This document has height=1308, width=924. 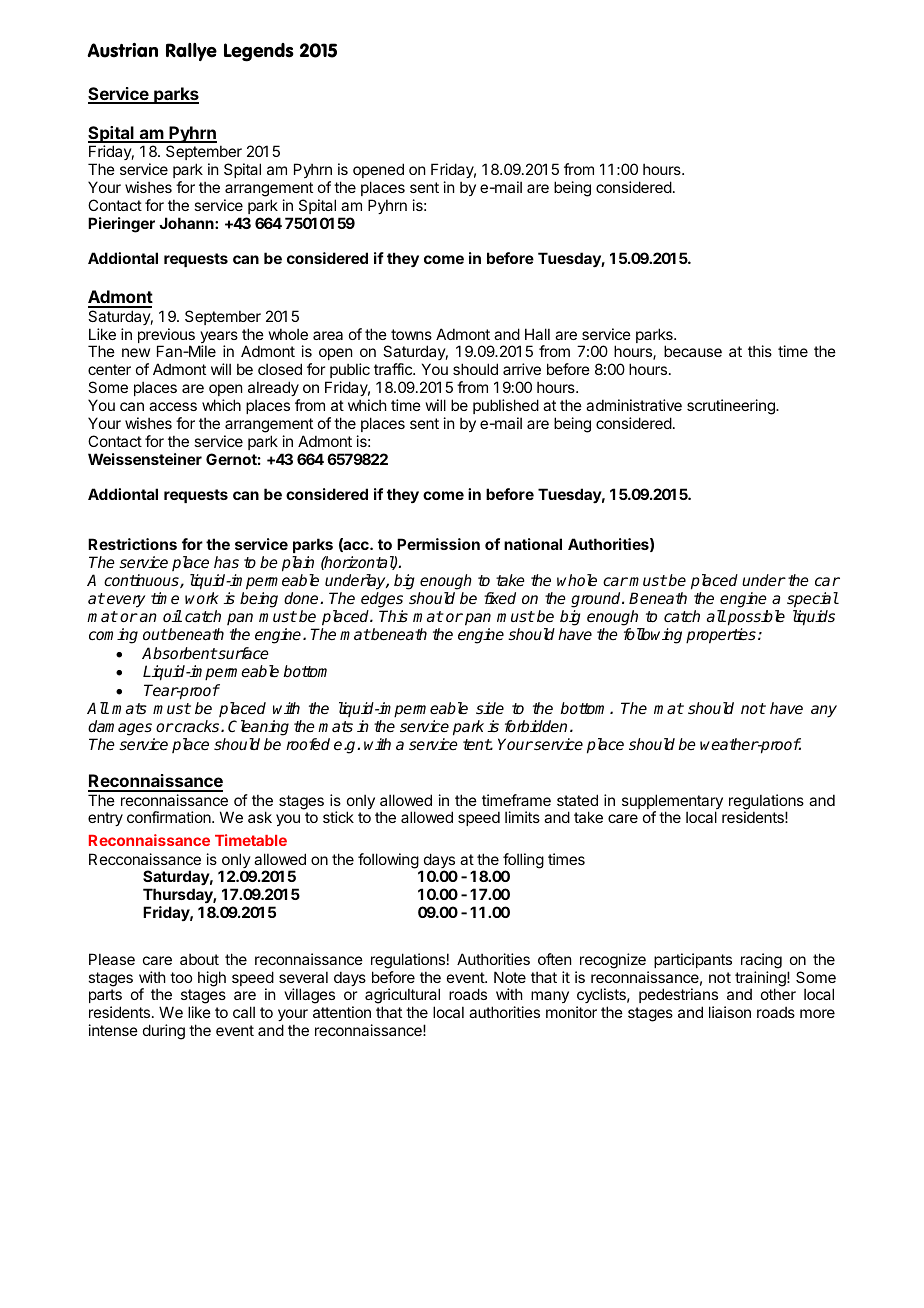 What do you see at coordinates (259, 52) in the document?
I see `Legends` at bounding box center [259, 52].
